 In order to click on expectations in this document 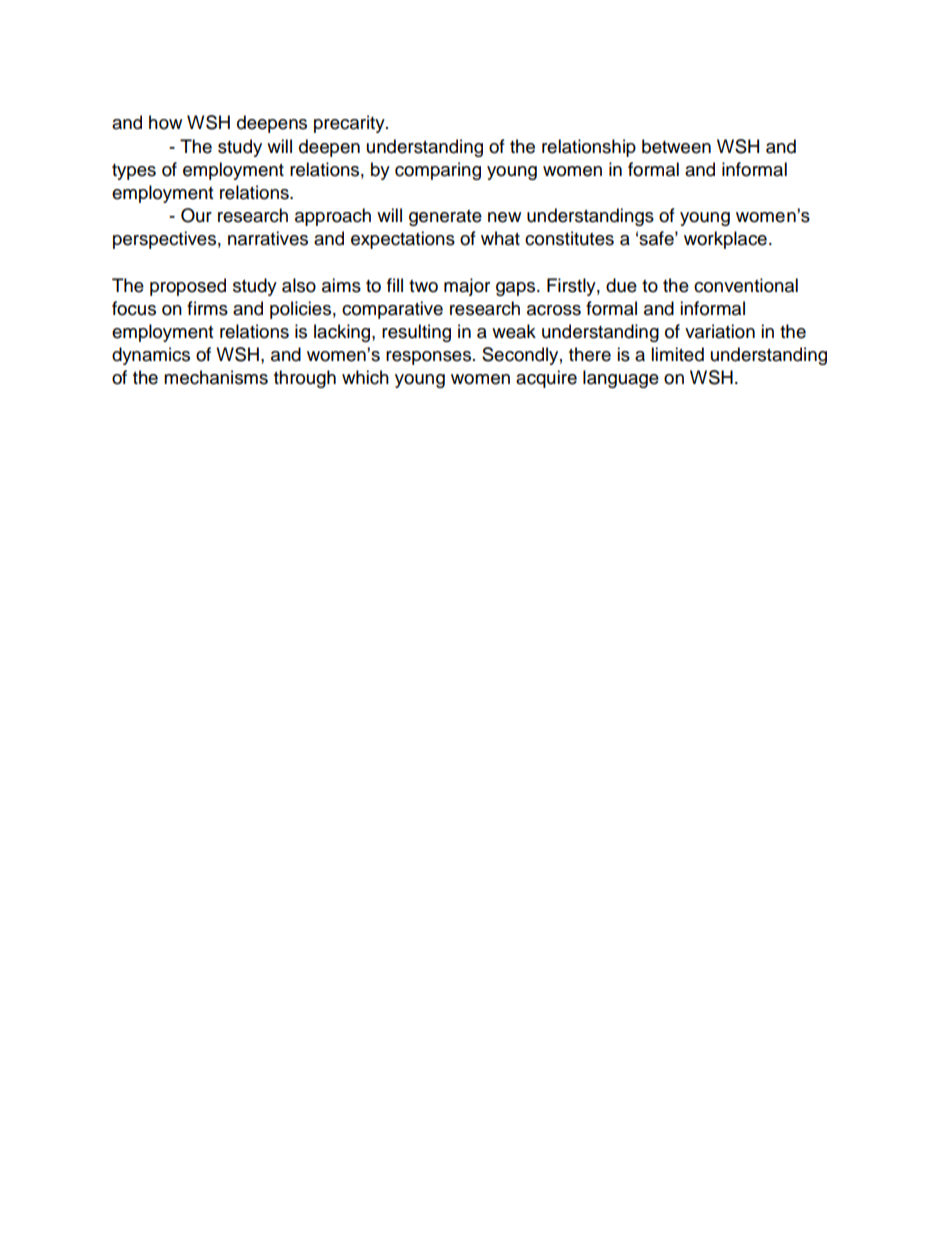, I will do `click(403, 240)`.
